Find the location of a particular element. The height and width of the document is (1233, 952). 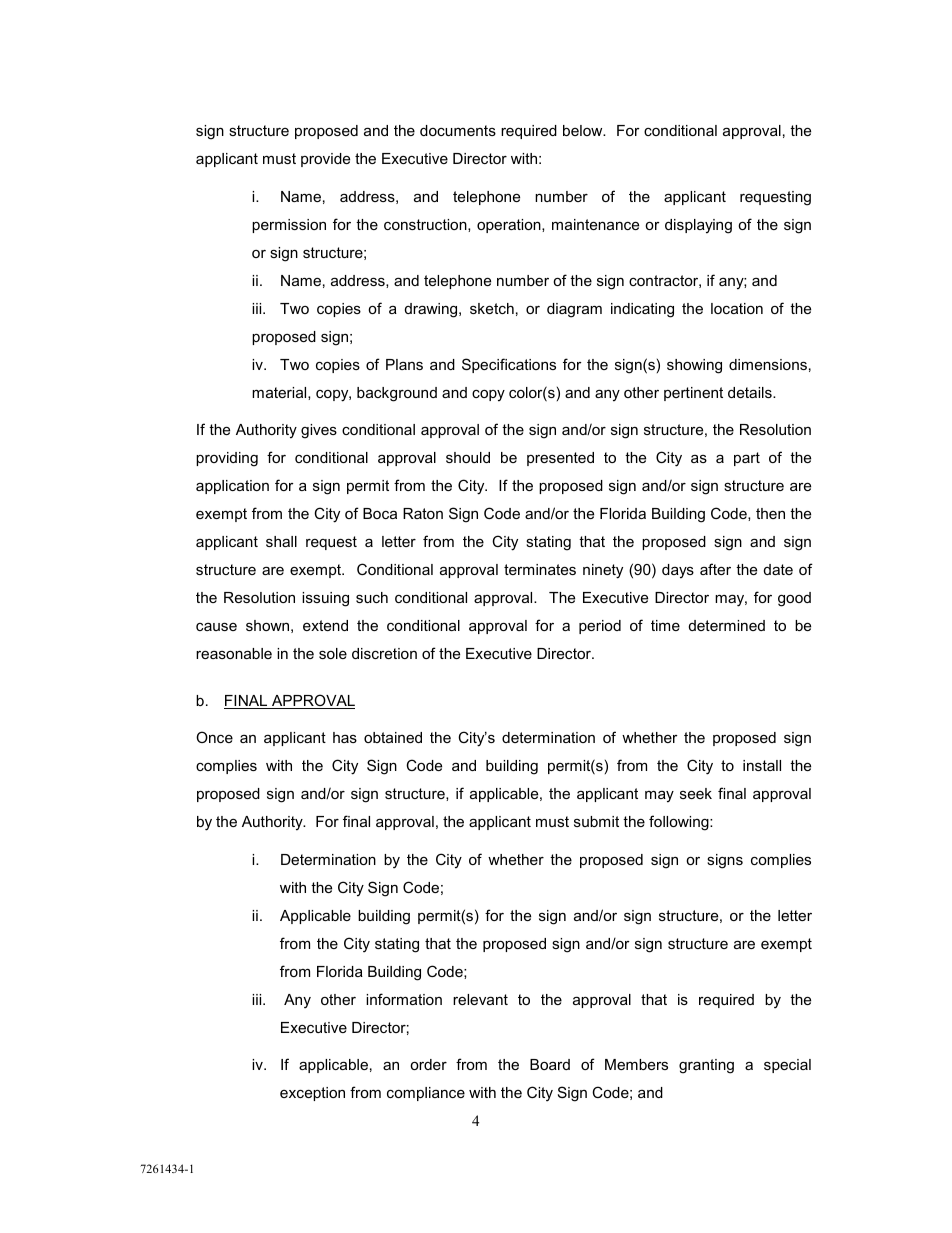

displaying is located at coordinates (698, 226).
